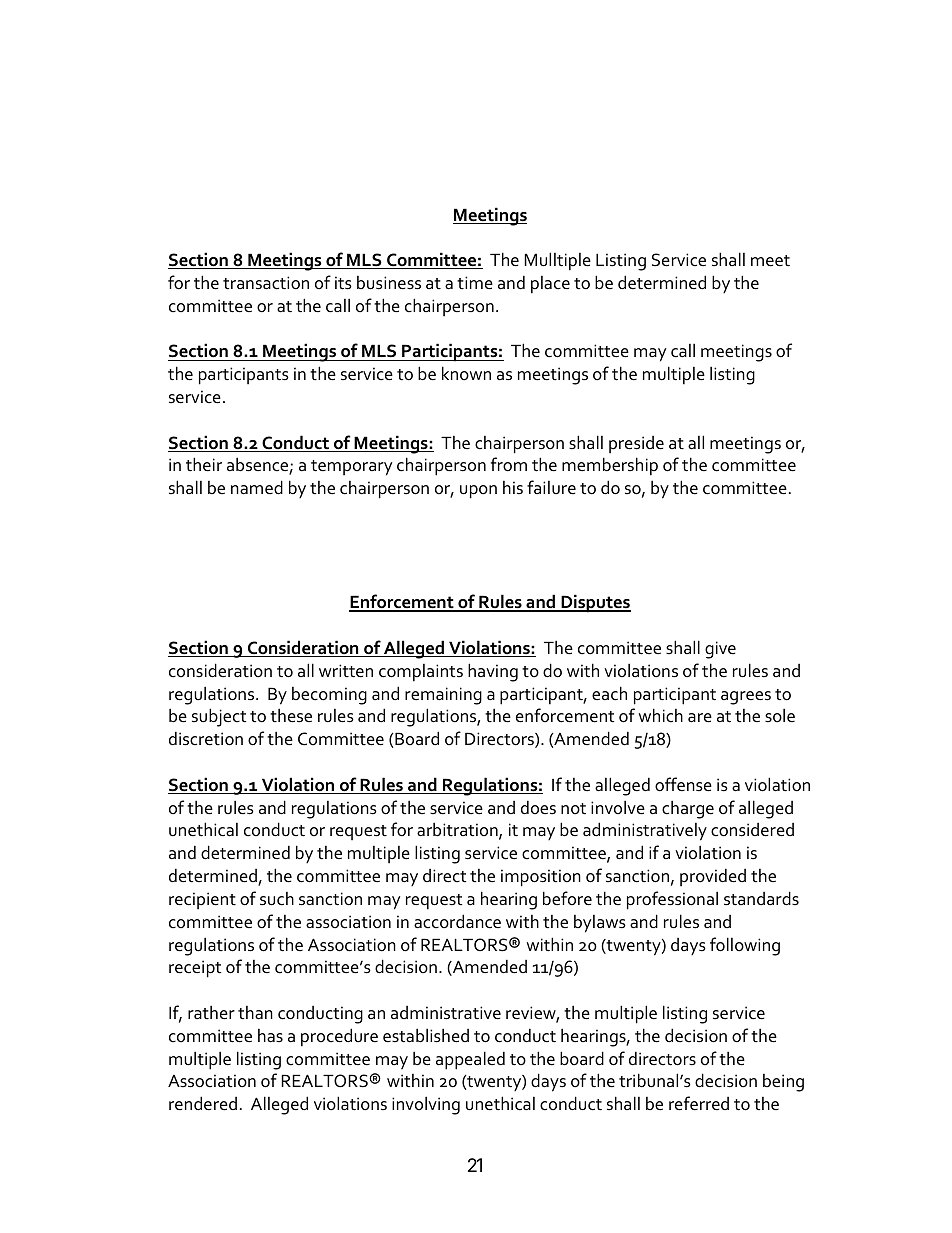 The image size is (952, 1233). I want to click on agrees, so click(746, 698).
